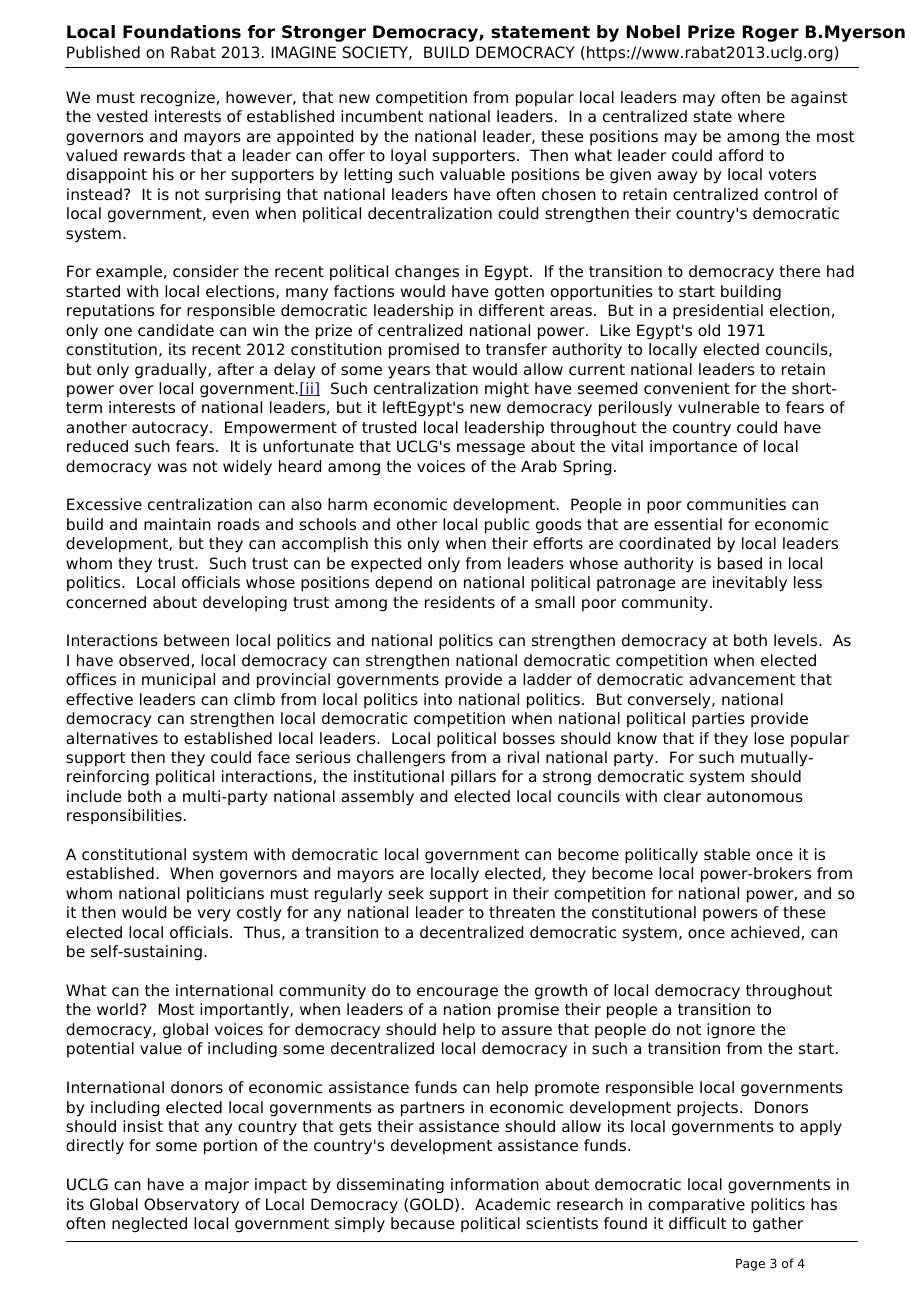  What do you see at coordinates (433, 1205) in the screenshot?
I see `GOLD` at bounding box center [433, 1205].
